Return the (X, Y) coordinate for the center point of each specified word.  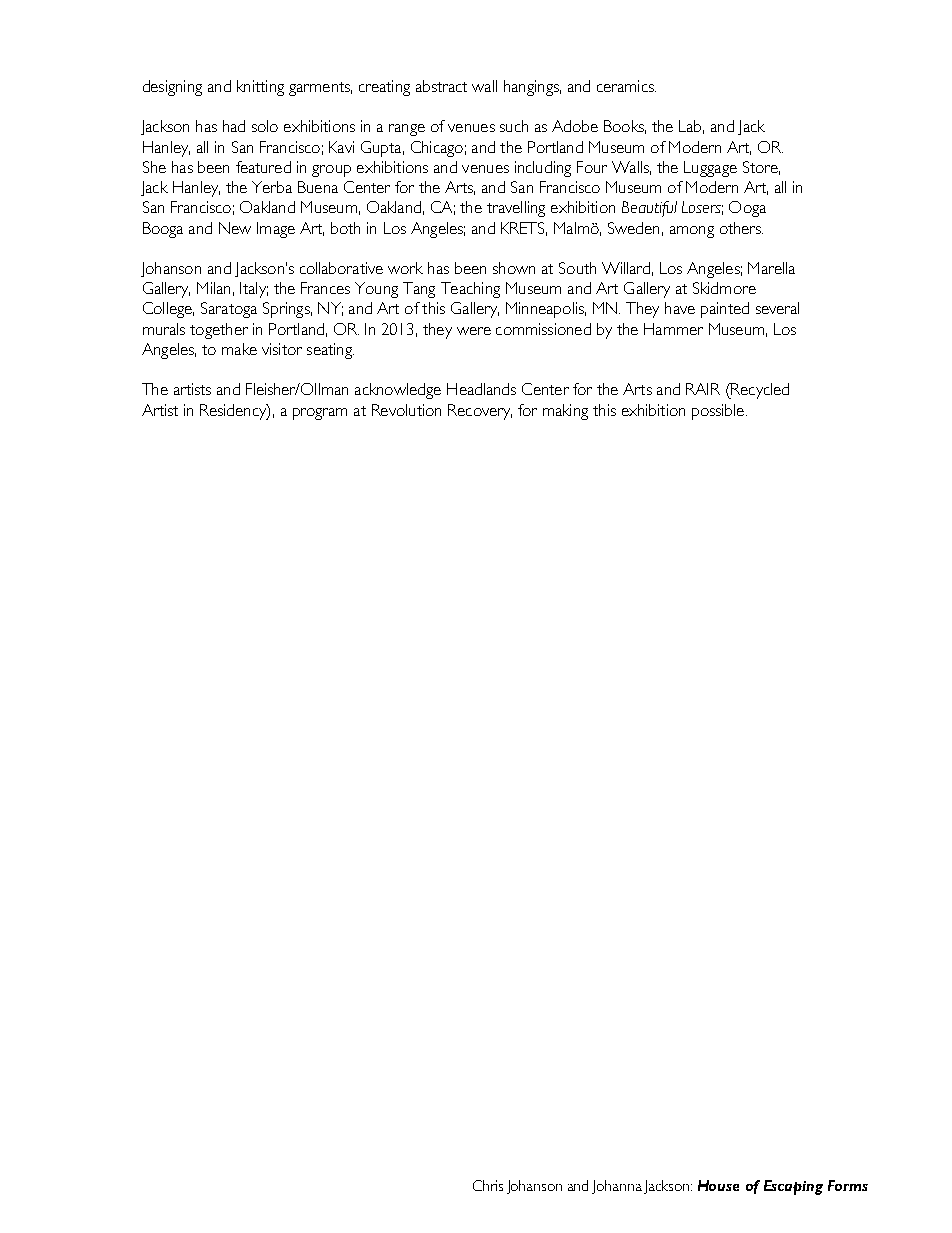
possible (718, 412)
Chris (488, 1185)
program (320, 414)
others (741, 228)
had (234, 126)
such (514, 126)
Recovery (480, 412)
